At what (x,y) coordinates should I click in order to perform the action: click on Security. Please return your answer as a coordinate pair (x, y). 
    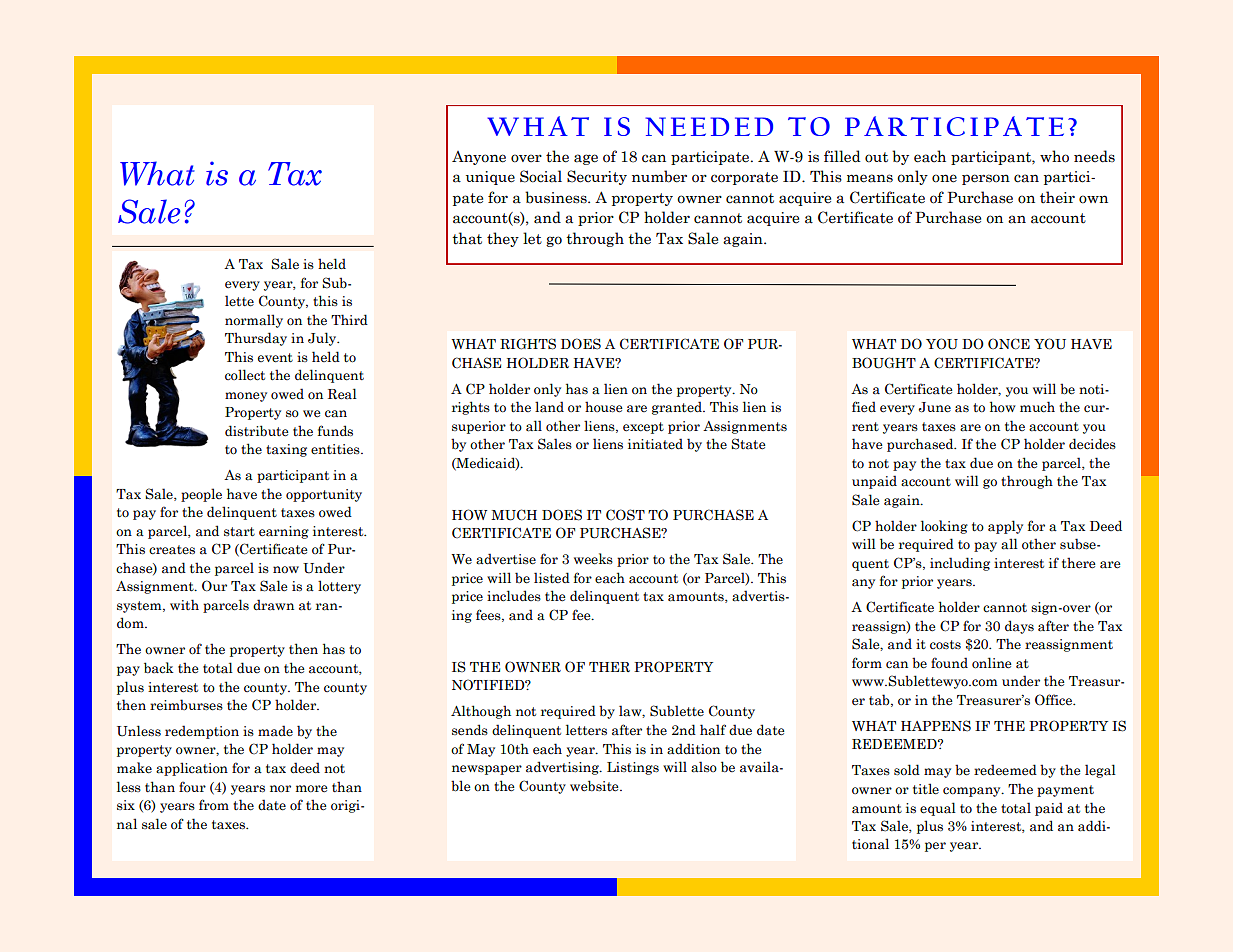
    Looking at the image, I should click on (597, 177).
